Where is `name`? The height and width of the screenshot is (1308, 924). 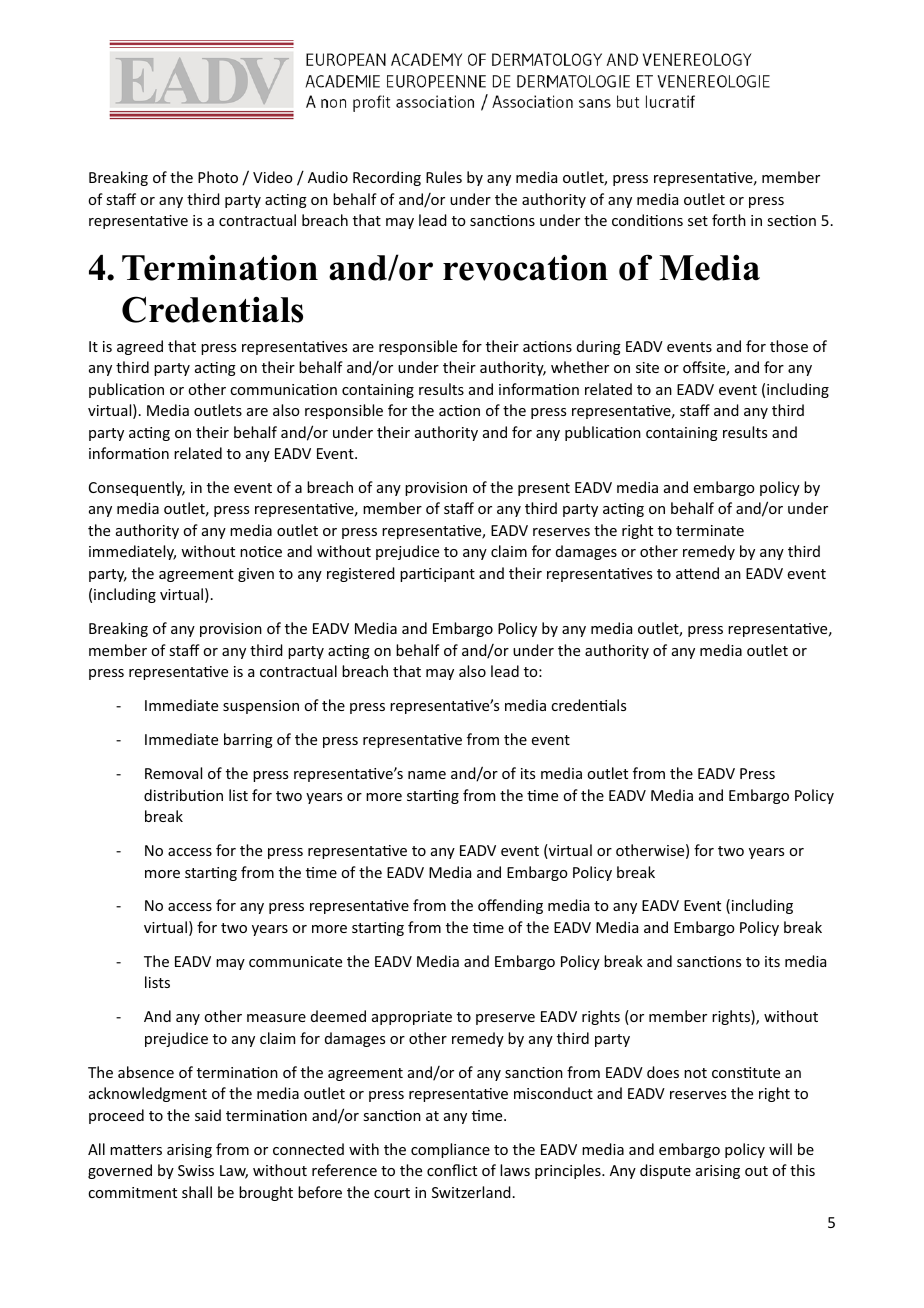
name is located at coordinates (427, 775).
